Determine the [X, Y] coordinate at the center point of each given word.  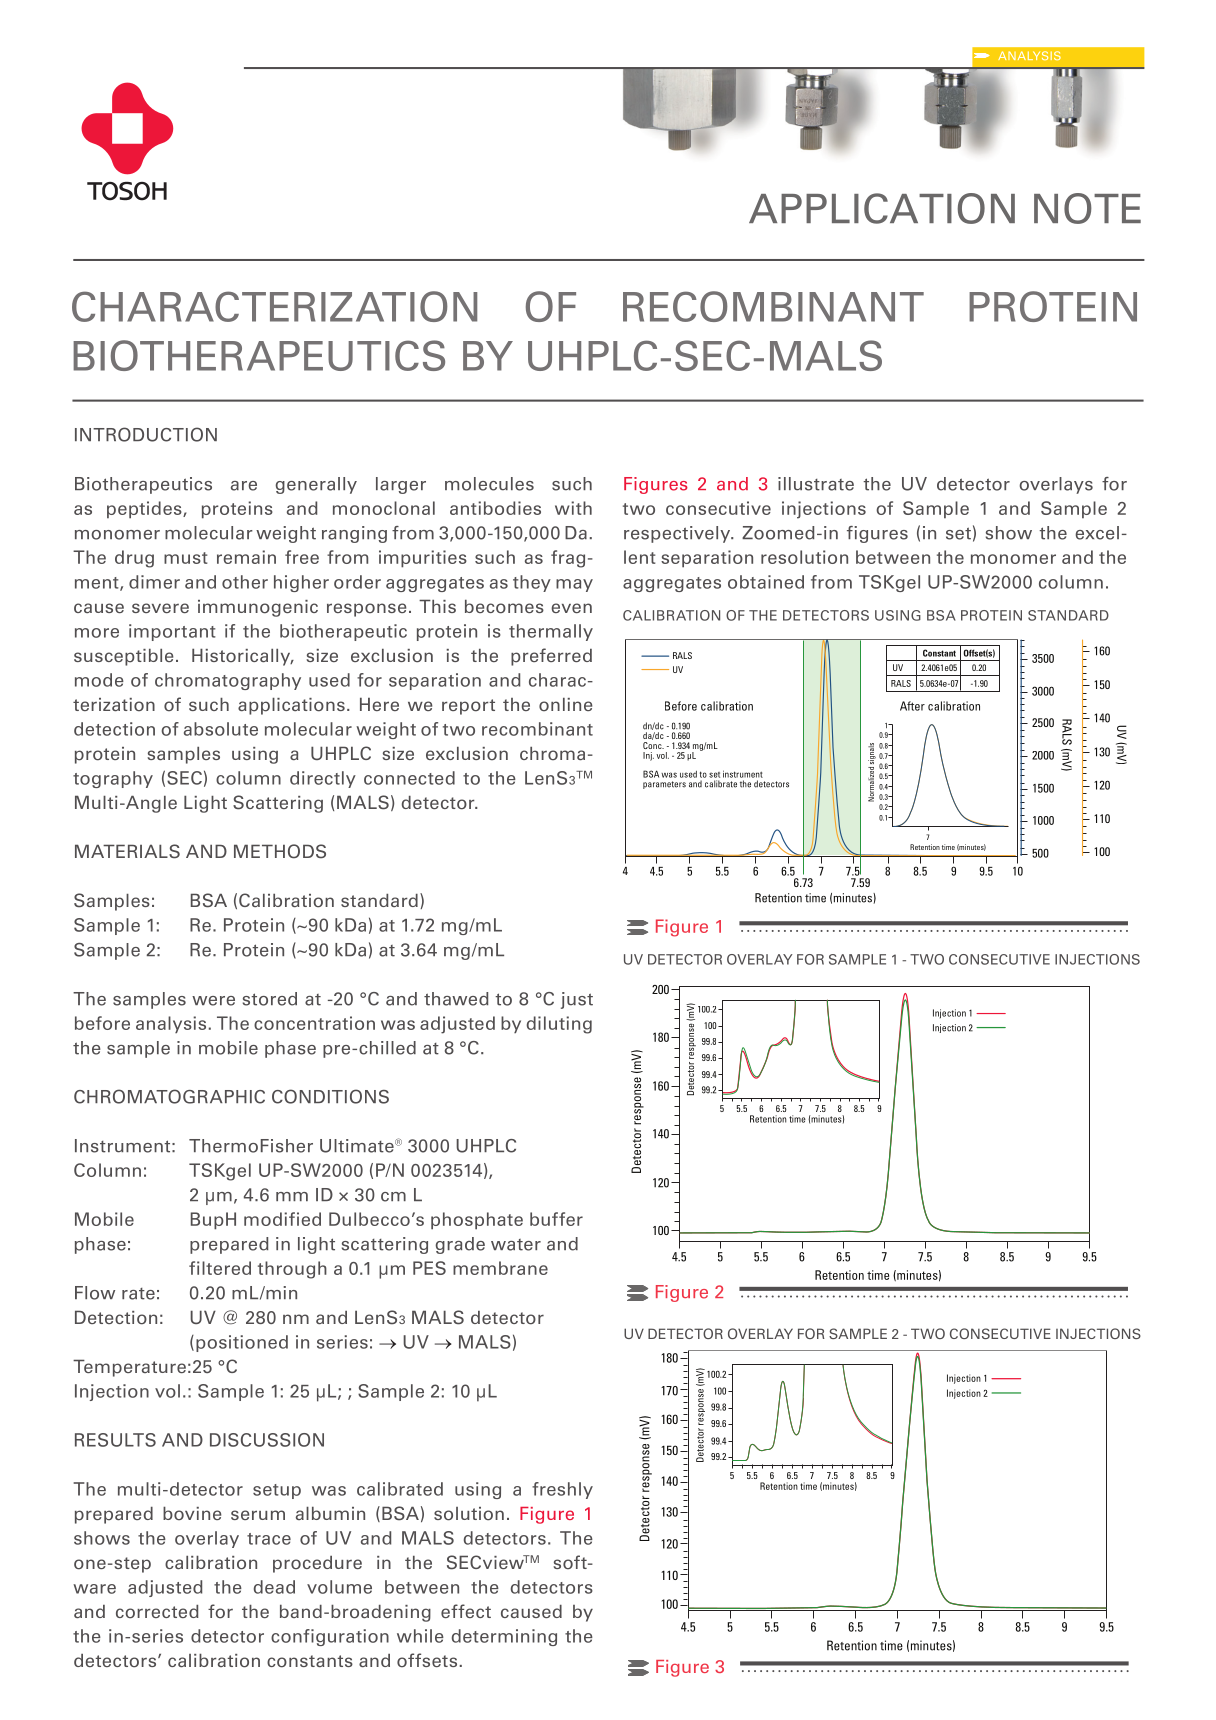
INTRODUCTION [146, 434]
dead [274, 1587]
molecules [489, 484]
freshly [562, 1490]
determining [504, 1637]
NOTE [1087, 208]
